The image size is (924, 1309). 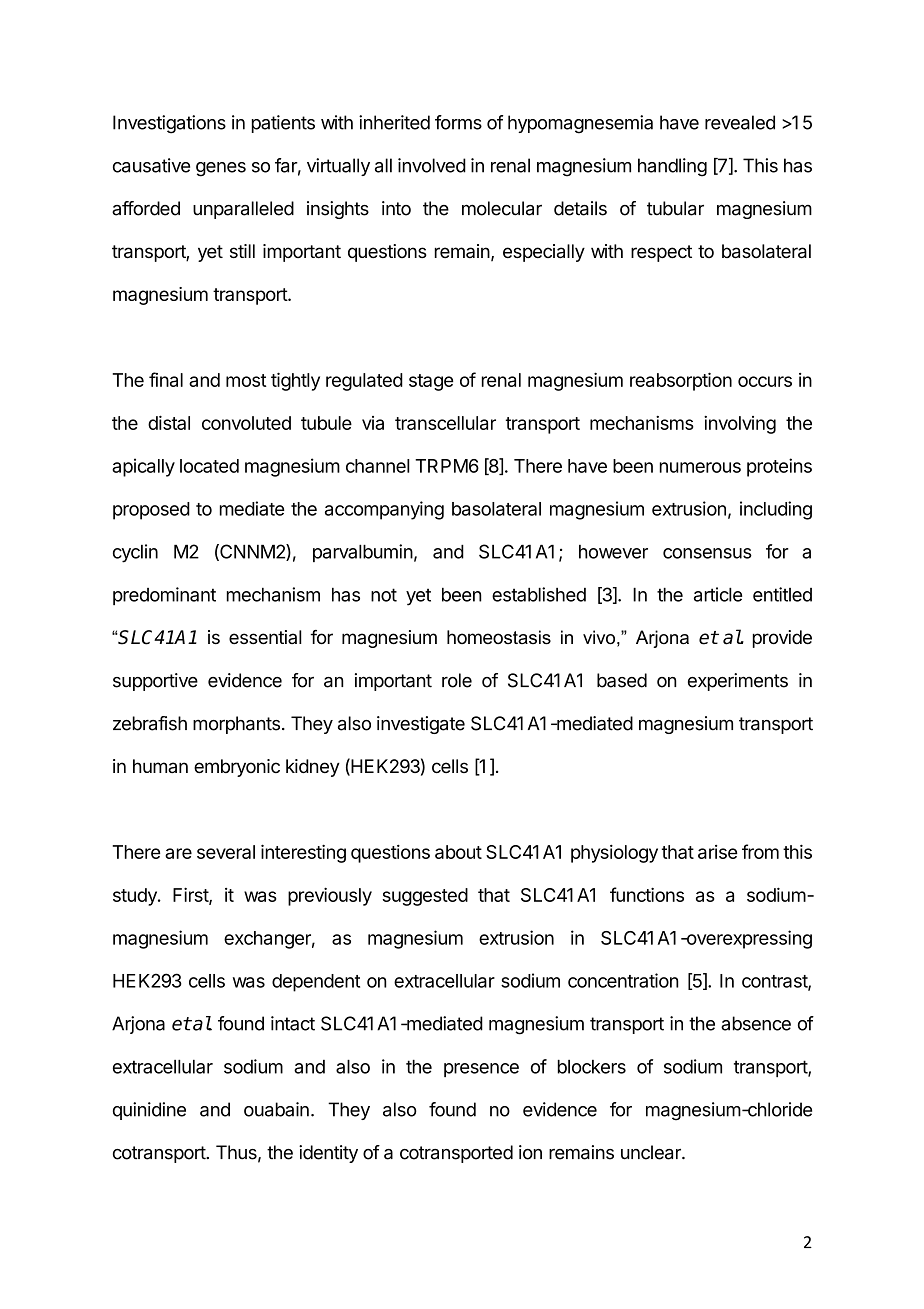 I want to click on involved, so click(x=432, y=165).
